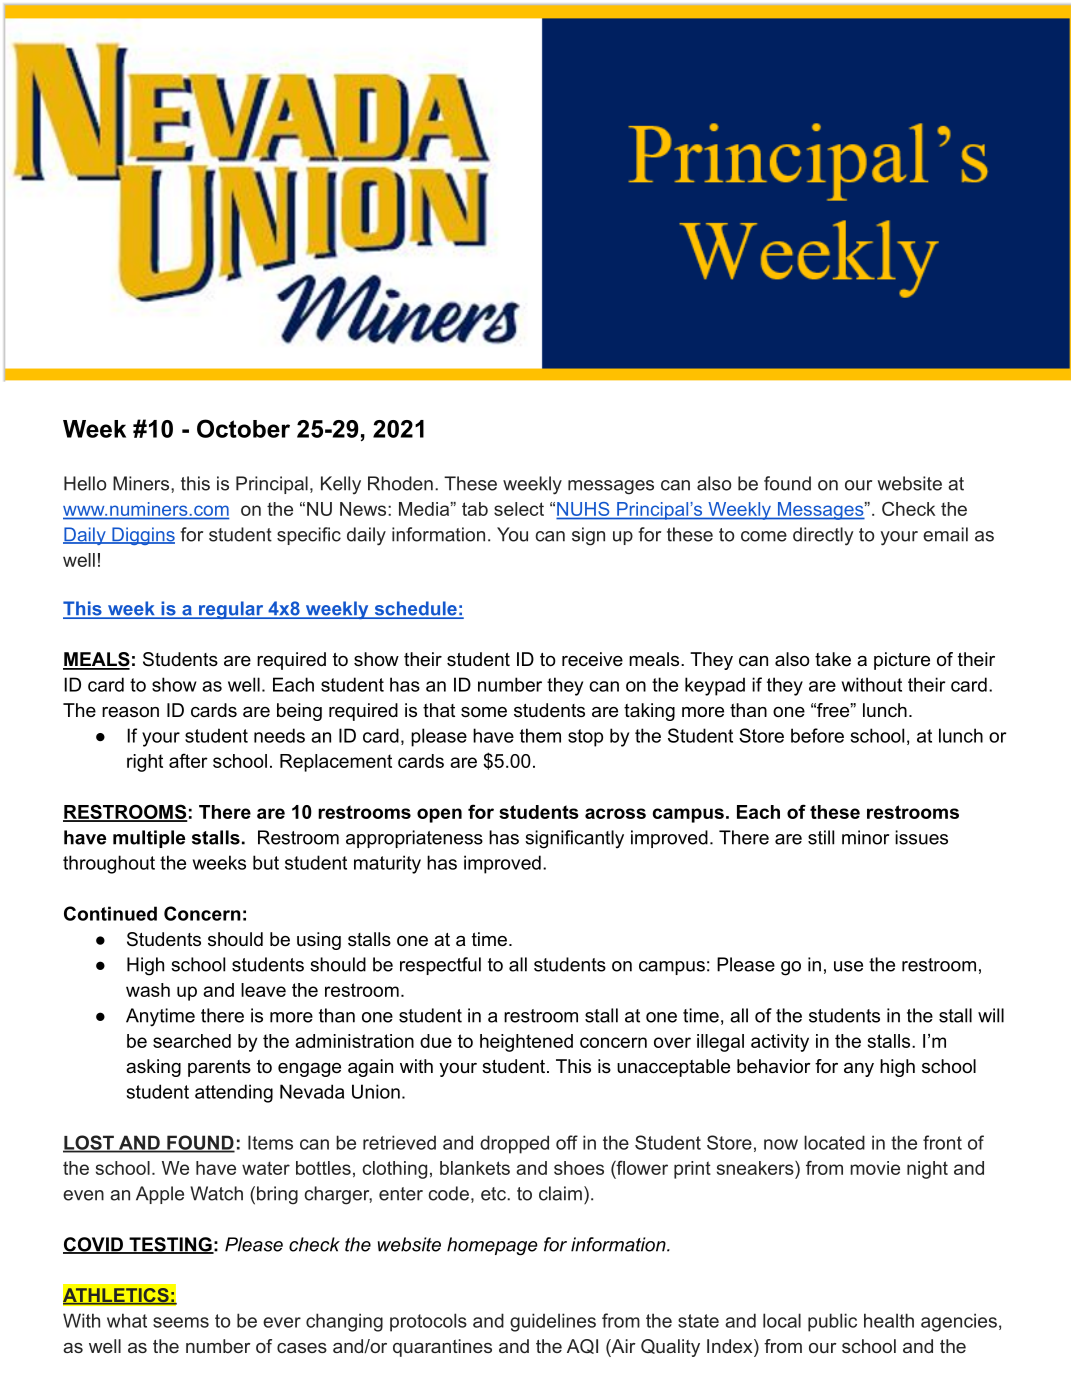 This document has height=1385, width=1071. I want to click on seems, so click(181, 1322).
